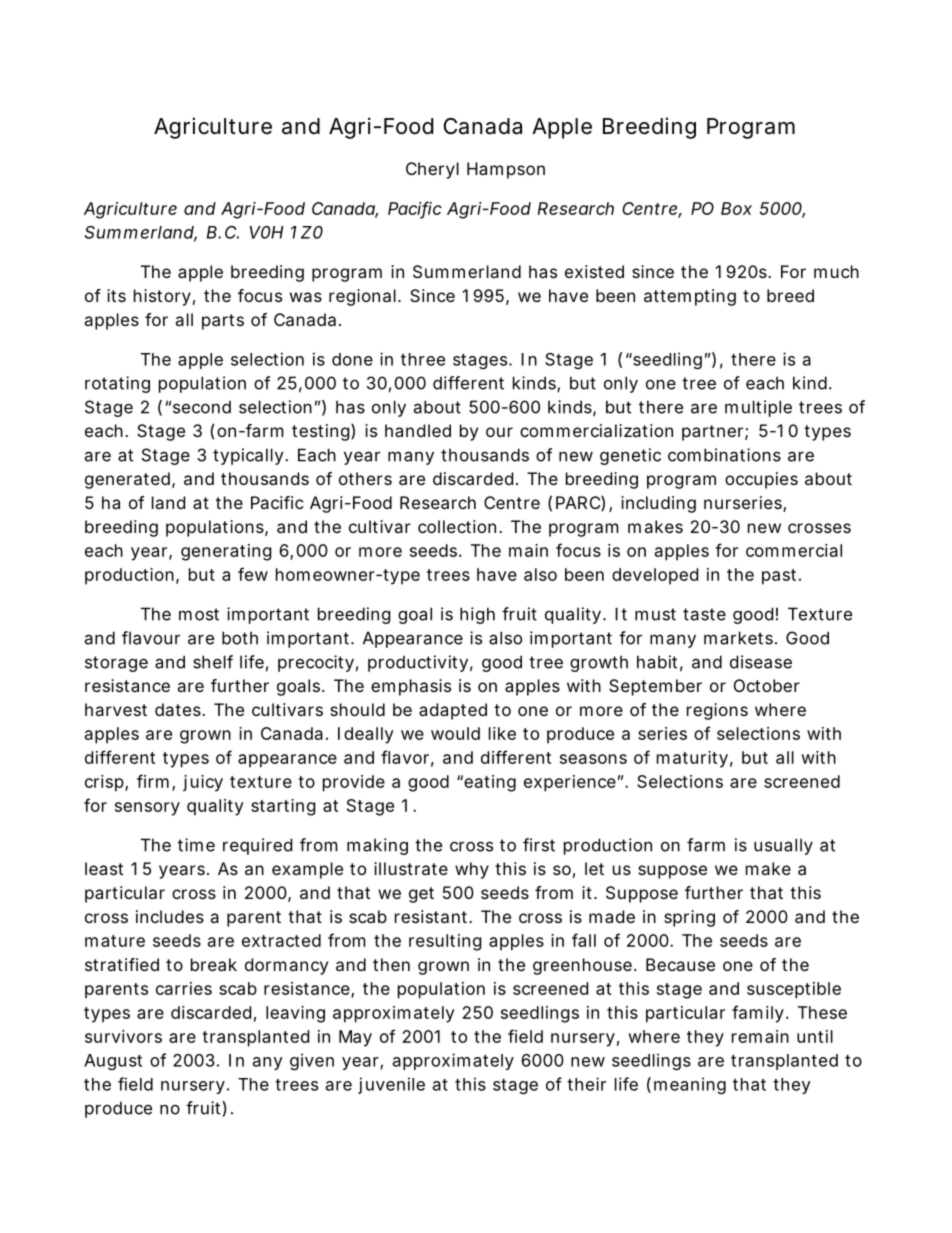 The height and width of the screenshot is (1233, 952). I want to click on why, so click(472, 870).
